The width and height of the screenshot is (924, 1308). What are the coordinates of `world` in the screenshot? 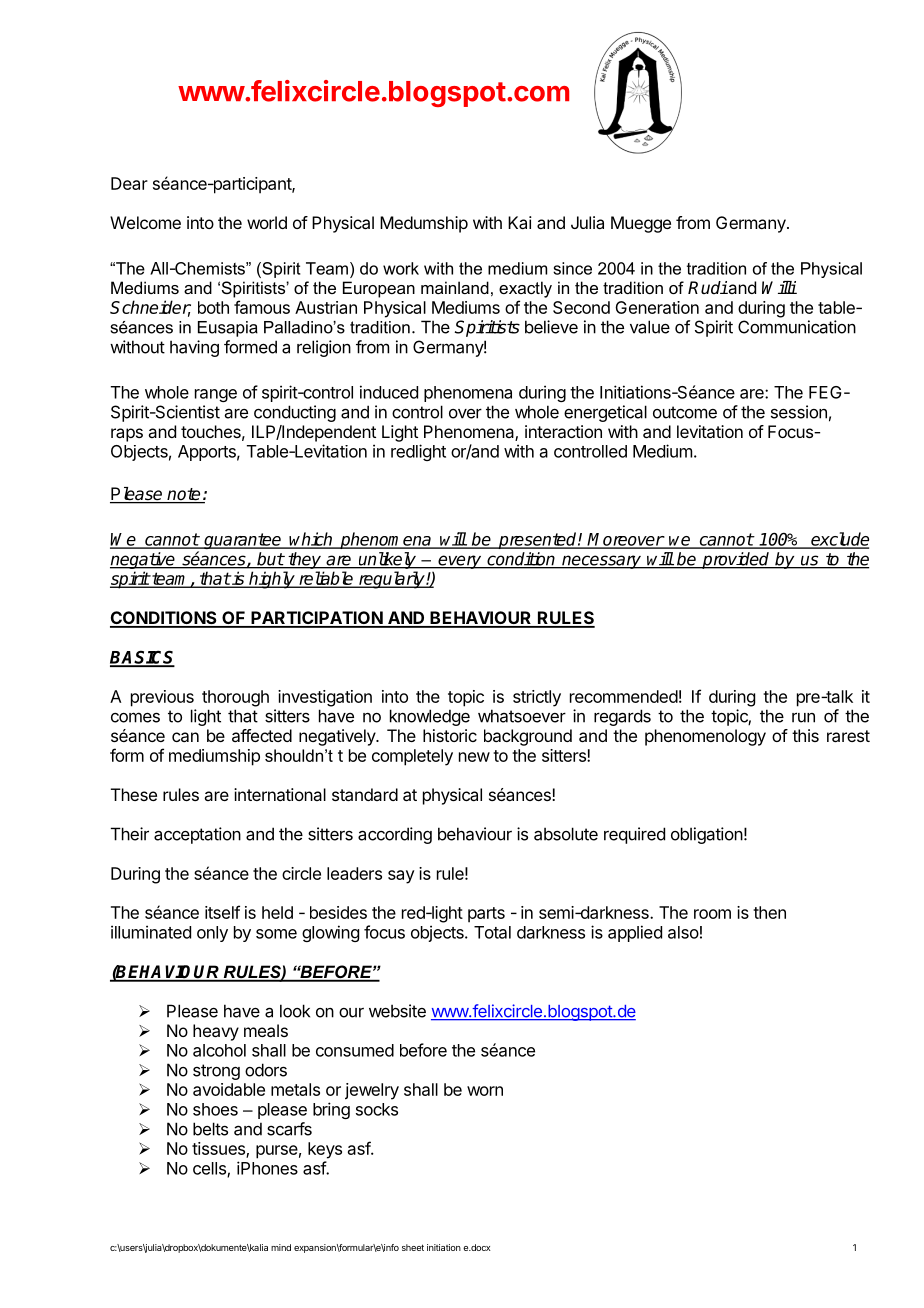 It's located at (267, 222).
